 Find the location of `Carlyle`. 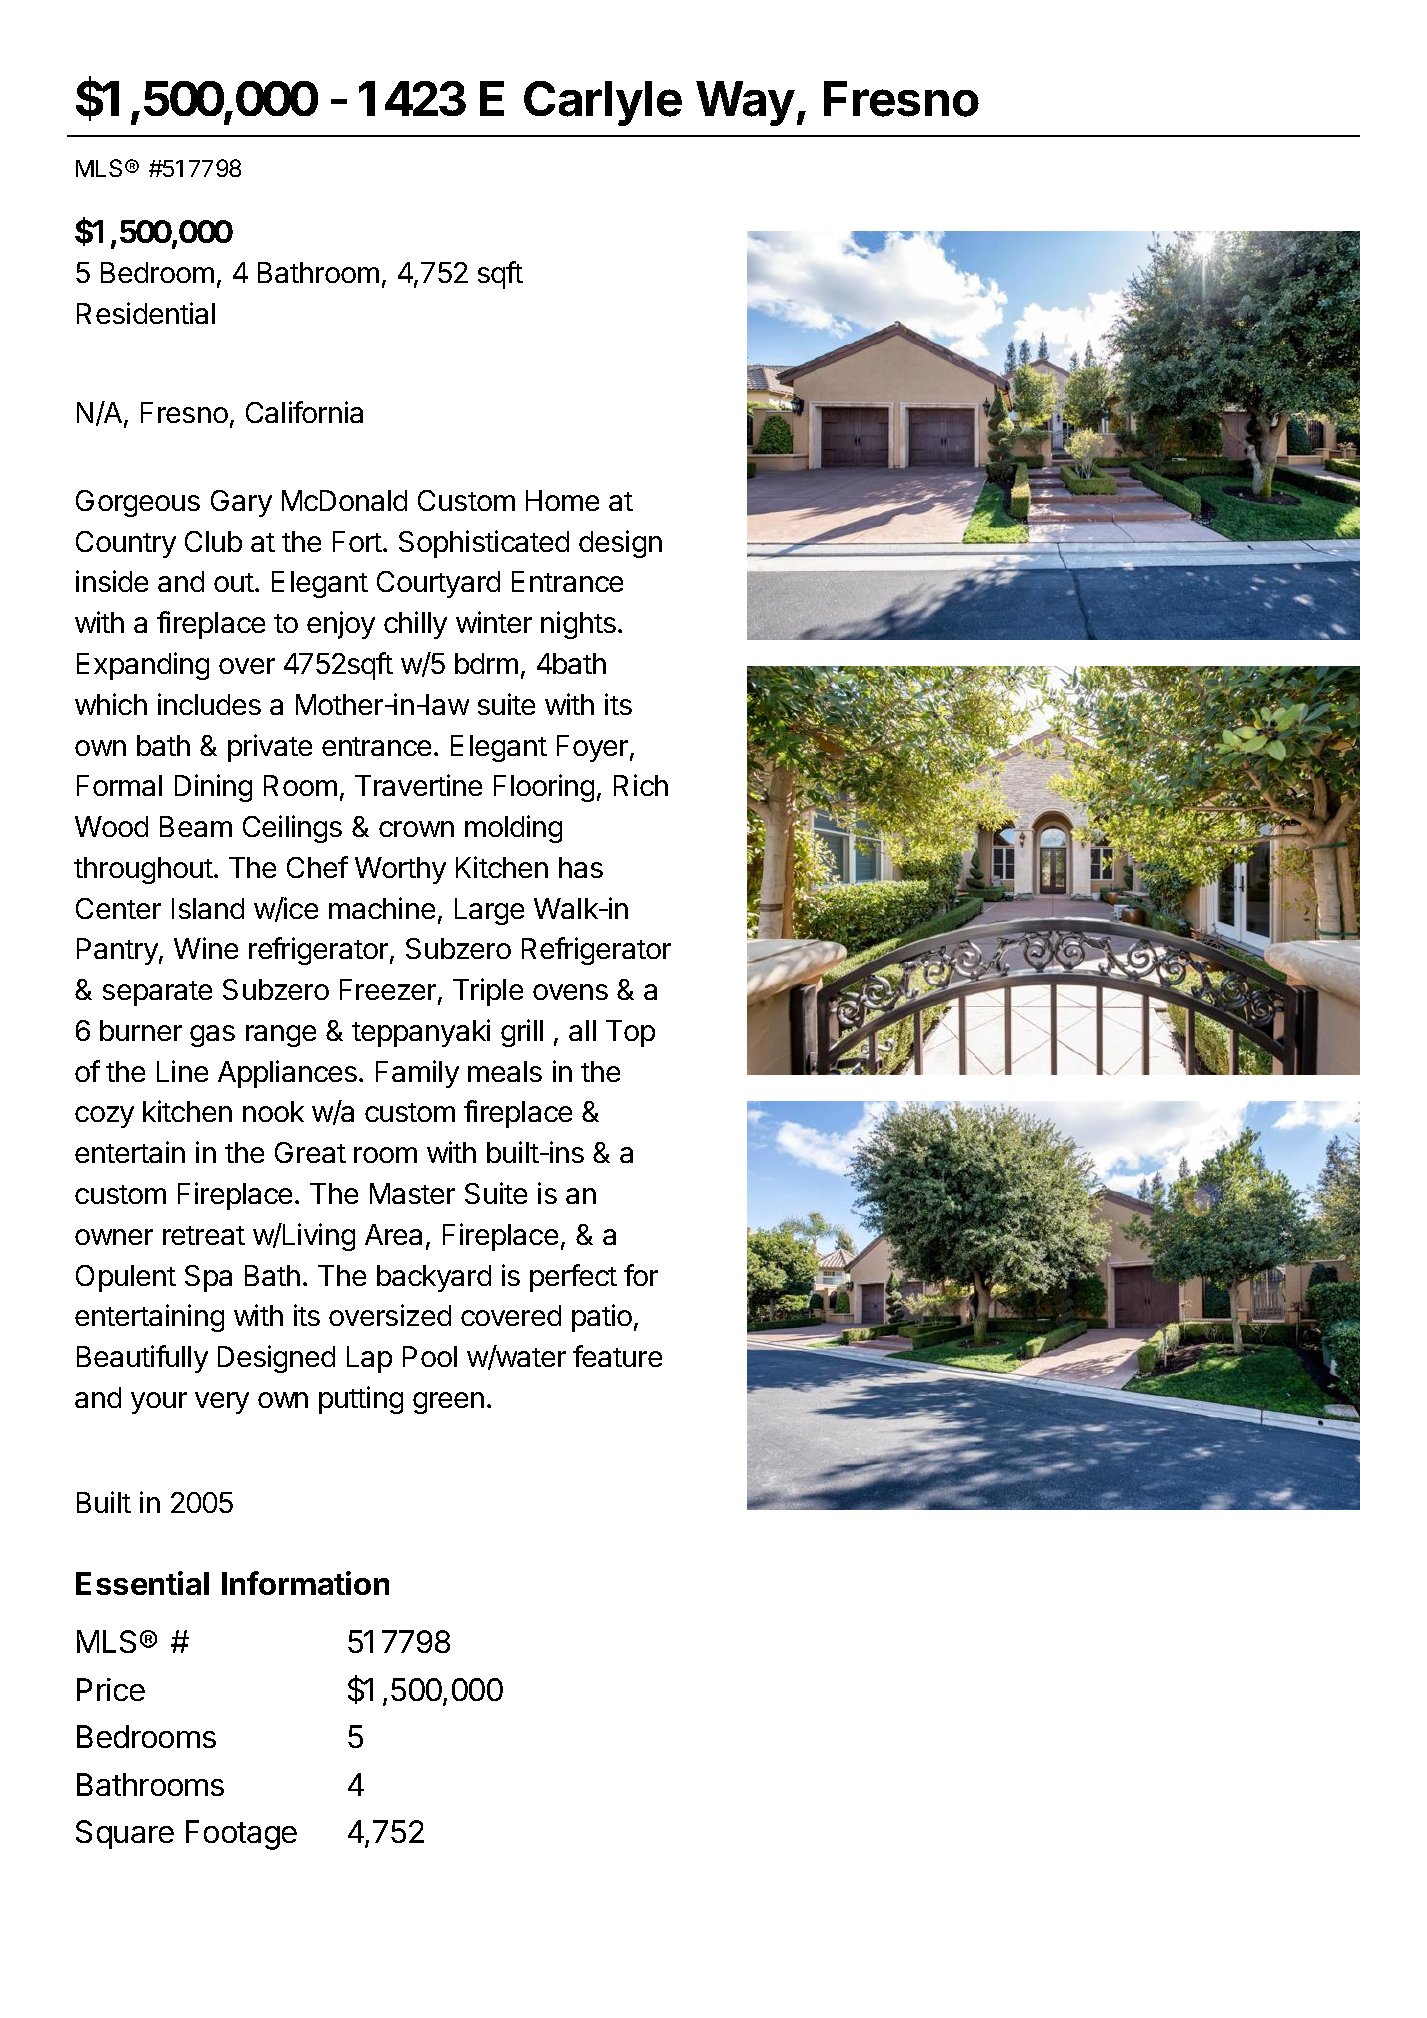

Carlyle is located at coordinates (603, 103).
